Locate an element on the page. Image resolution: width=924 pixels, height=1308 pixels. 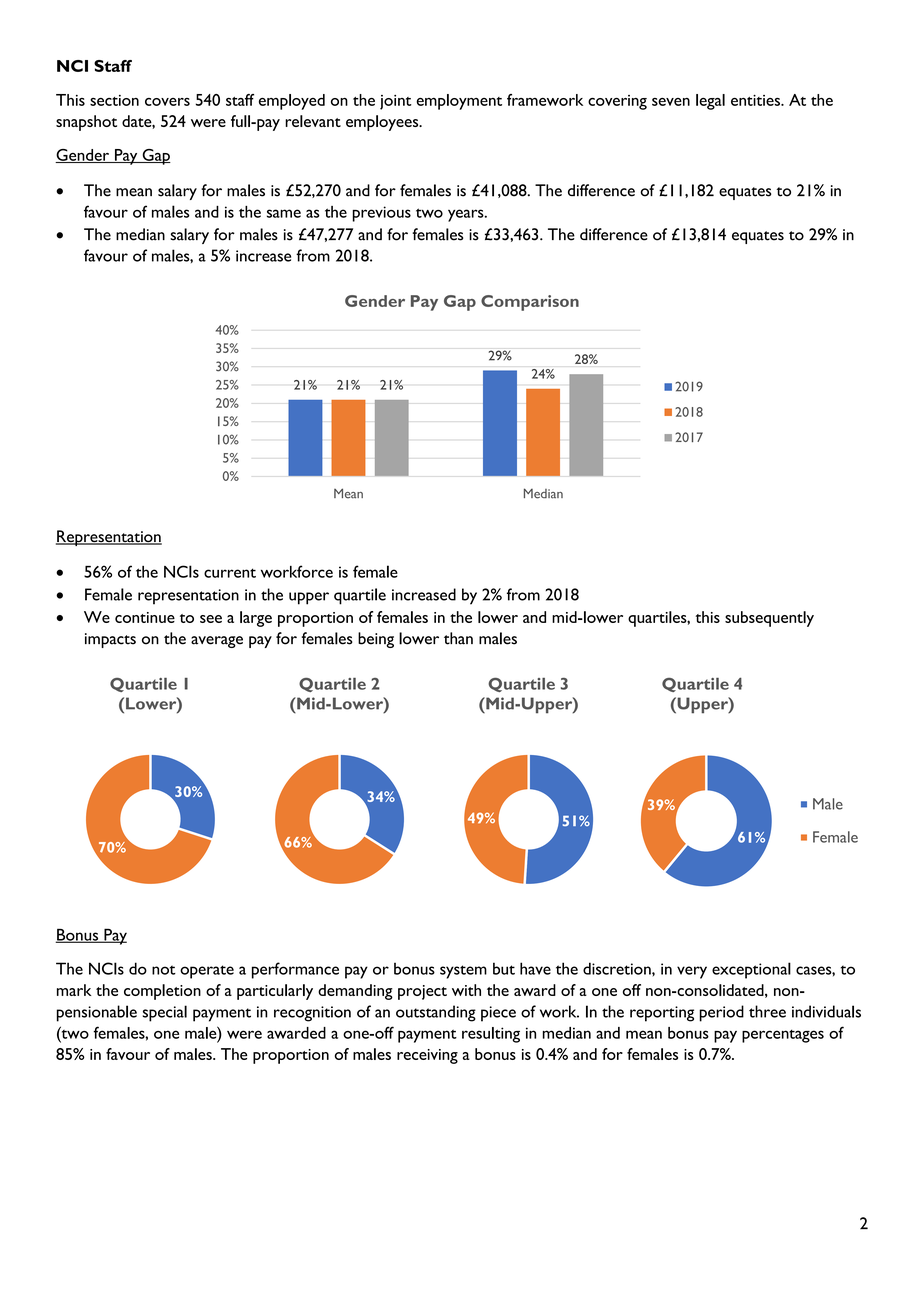
than is located at coordinates (458, 638).
